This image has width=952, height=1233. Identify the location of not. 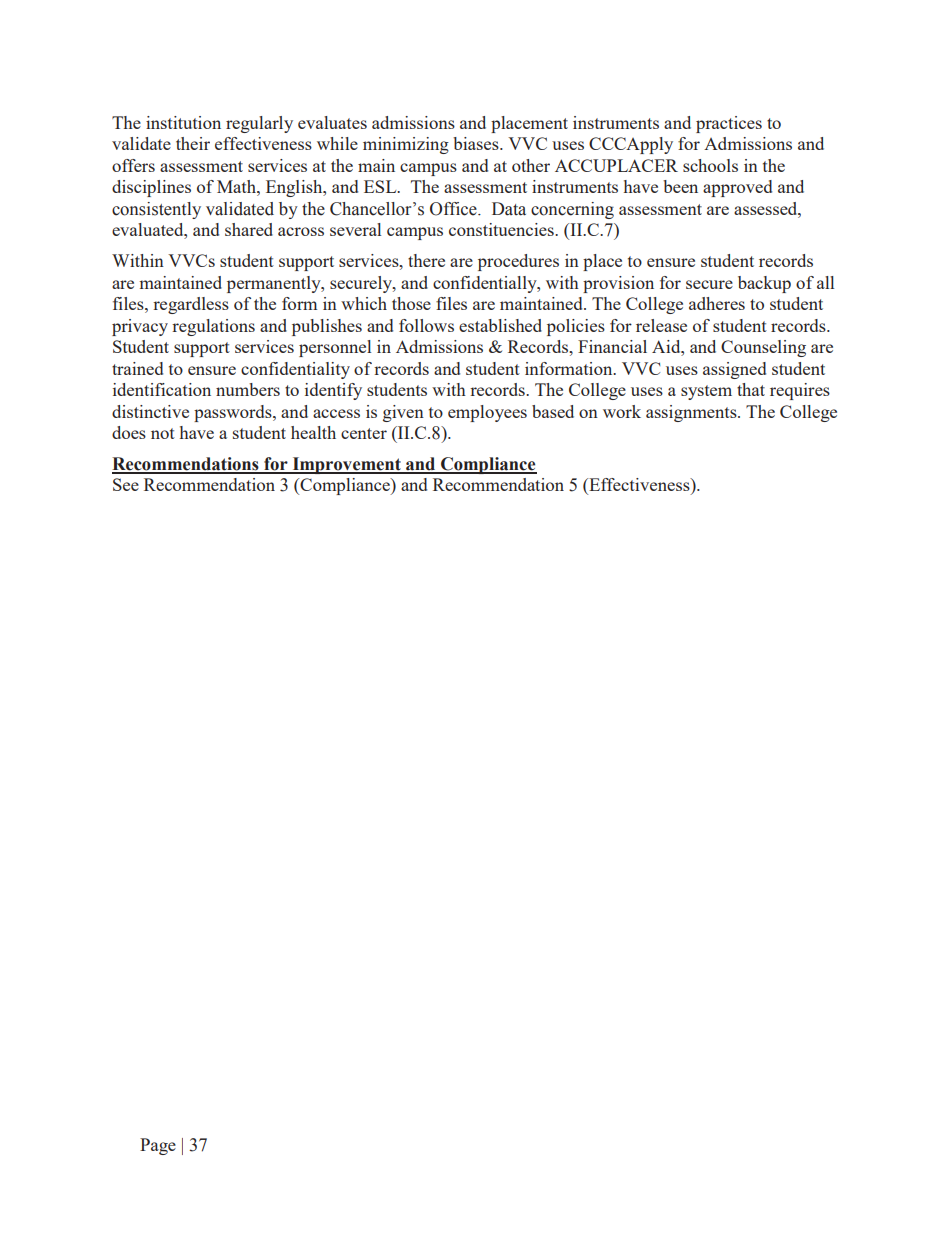
(163, 433).
